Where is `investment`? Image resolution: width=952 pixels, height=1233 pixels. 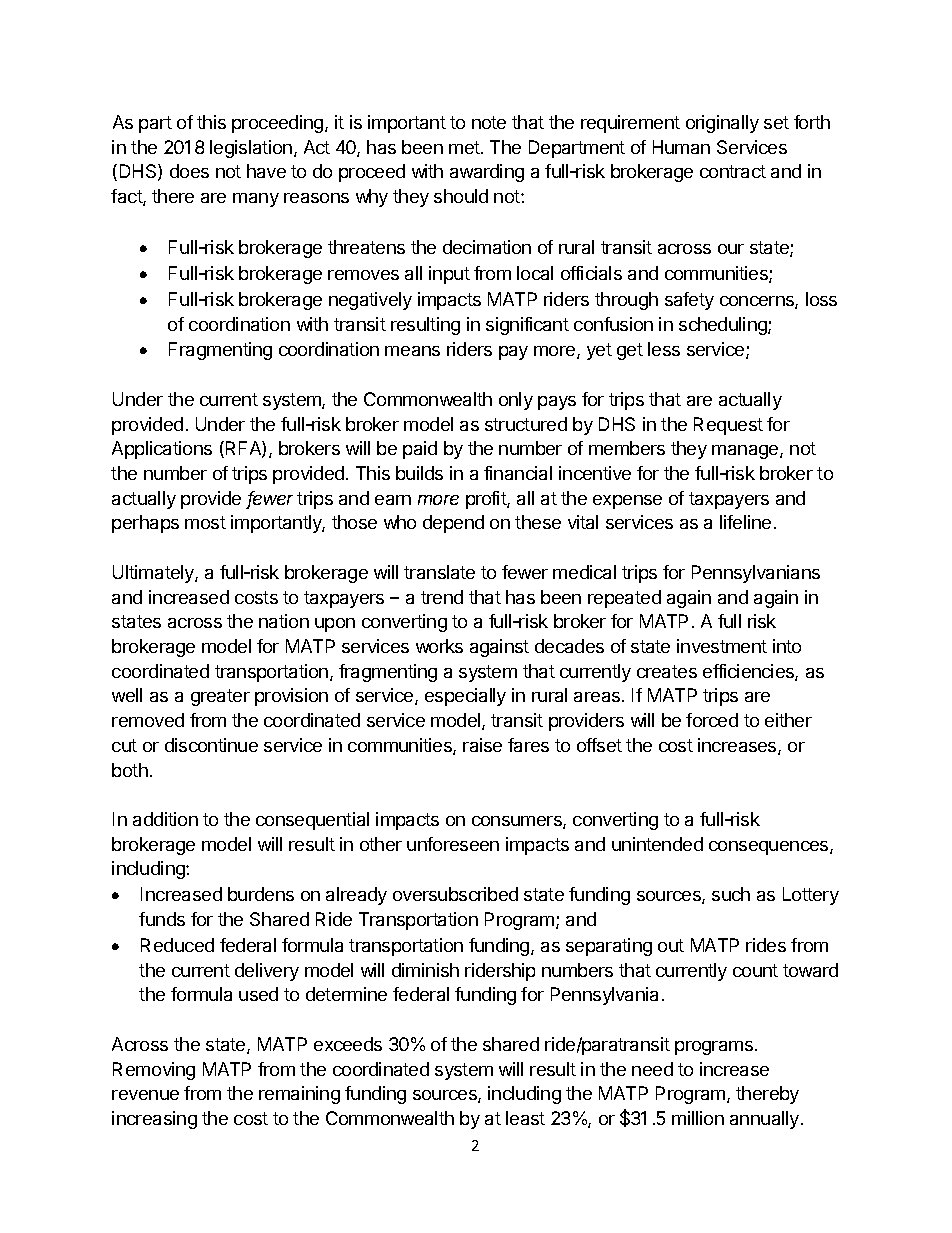
investment is located at coordinates (722, 646).
